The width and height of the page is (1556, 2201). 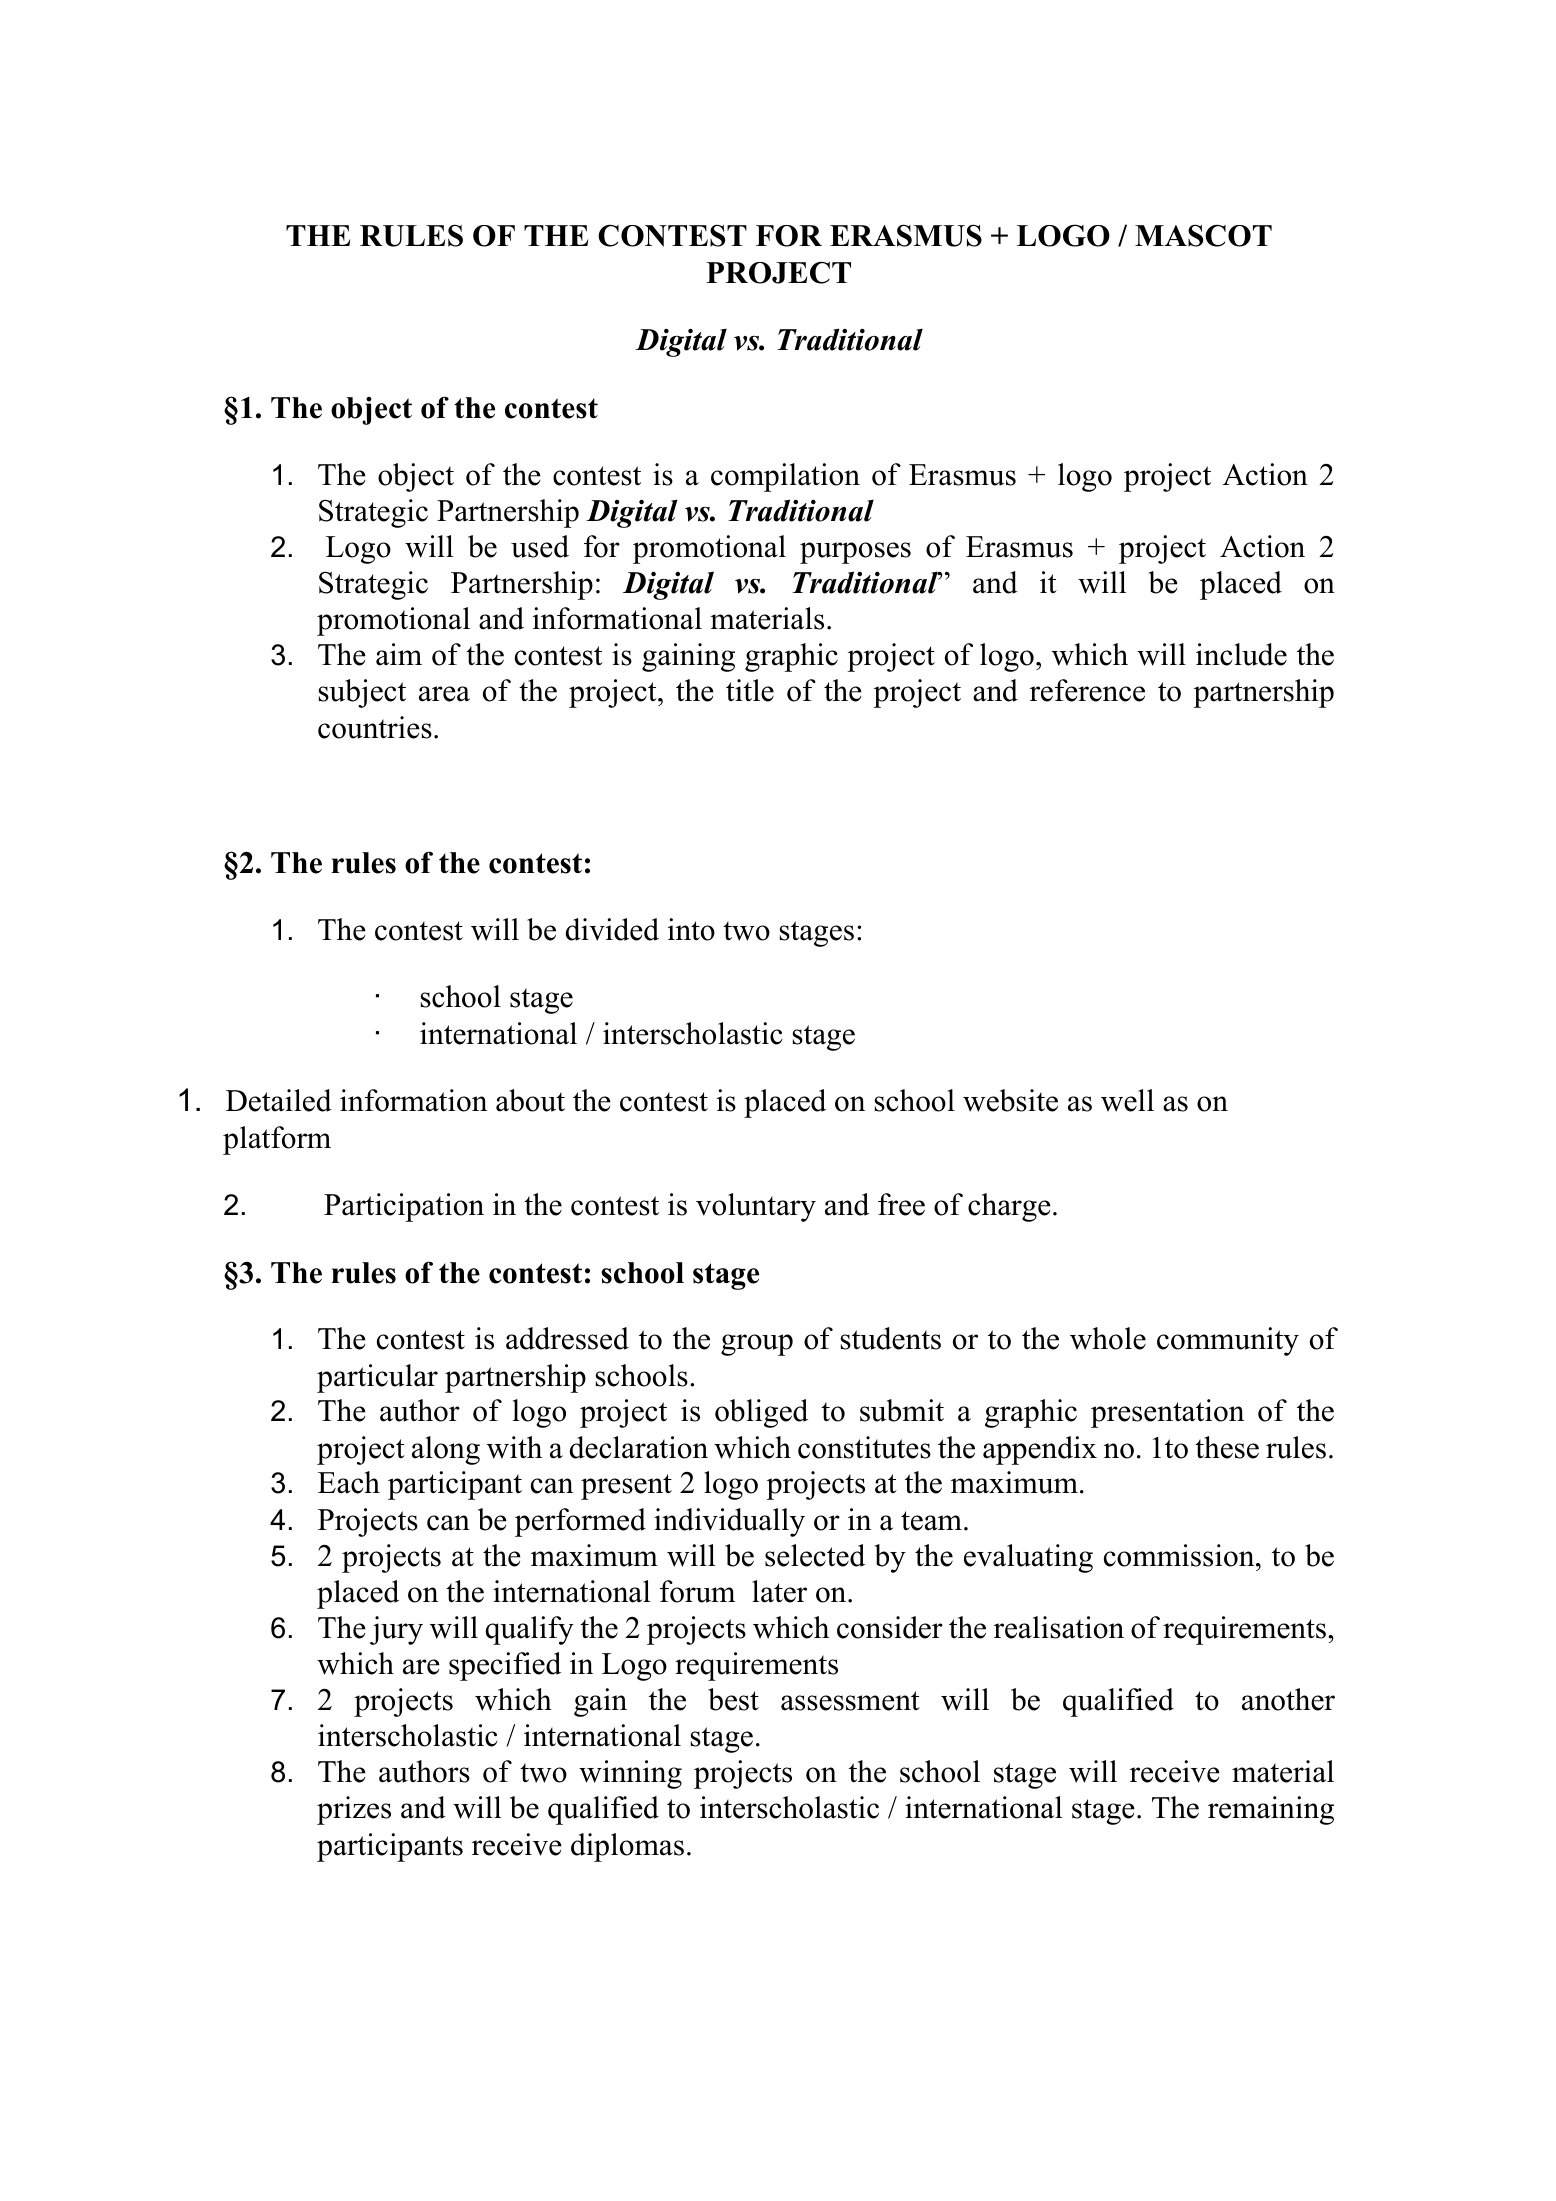 I want to click on include, so click(x=1241, y=654).
